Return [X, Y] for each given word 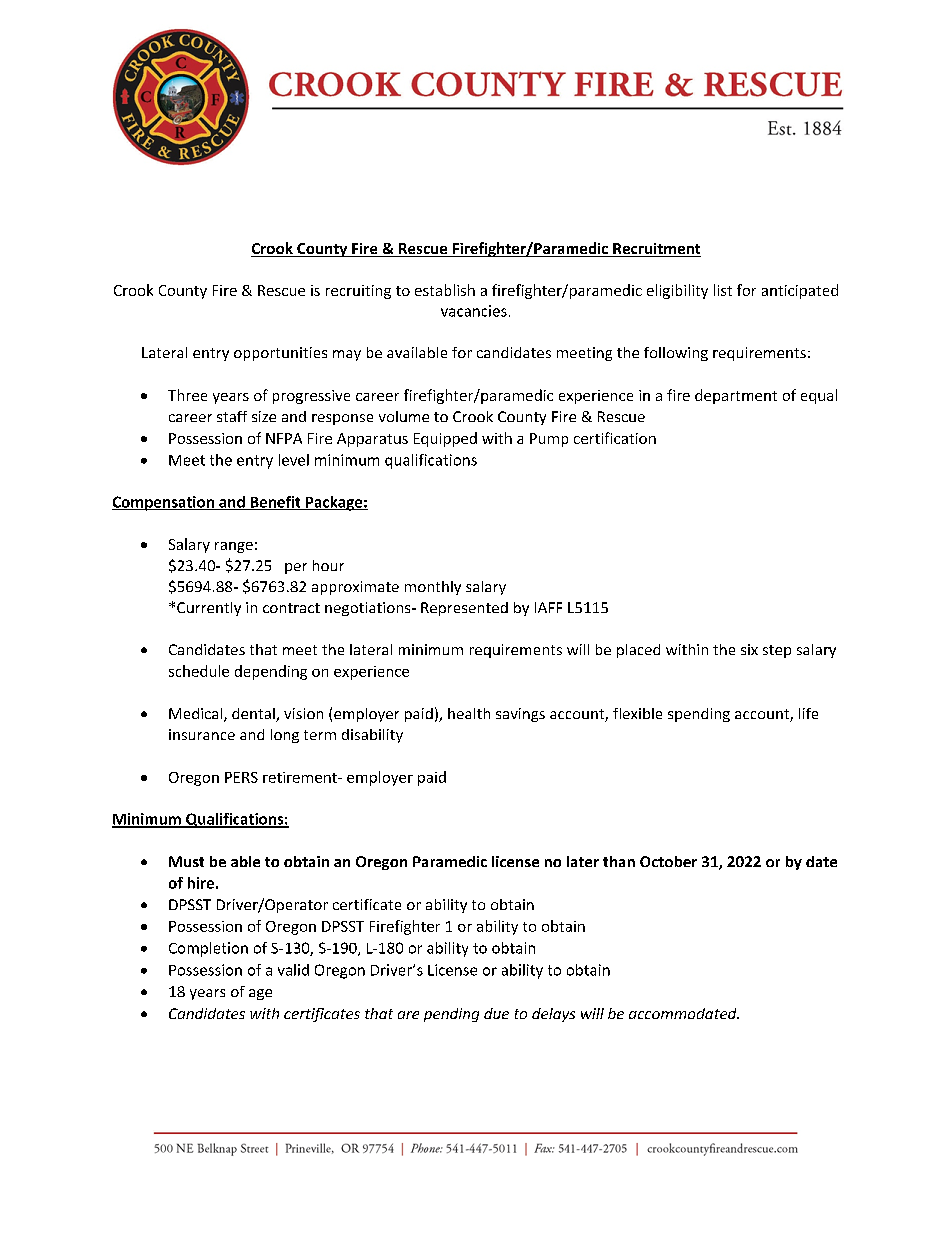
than [619, 861]
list [723, 290]
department [736, 396]
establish [445, 290]
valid [293, 970]
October [668, 861]
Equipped [445, 439]
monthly [433, 588]
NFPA [284, 438]
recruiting [358, 292]
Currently [209, 609]
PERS [241, 777]
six [749, 649]
